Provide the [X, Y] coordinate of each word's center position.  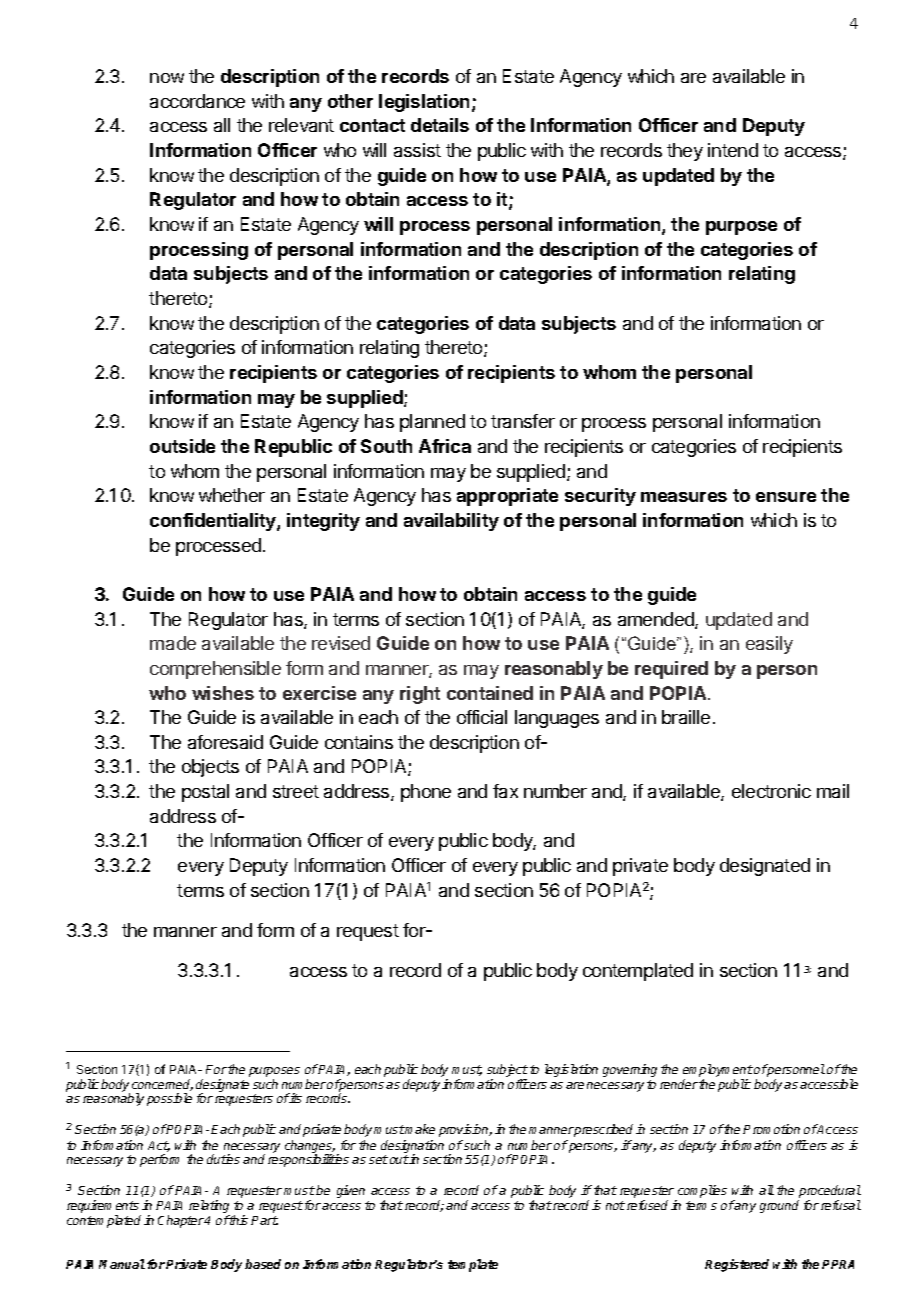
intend [733, 150]
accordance [197, 101]
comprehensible [215, 670]
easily [769, 645]
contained [490, 693]
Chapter [181, 1221]
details [440, 125]
